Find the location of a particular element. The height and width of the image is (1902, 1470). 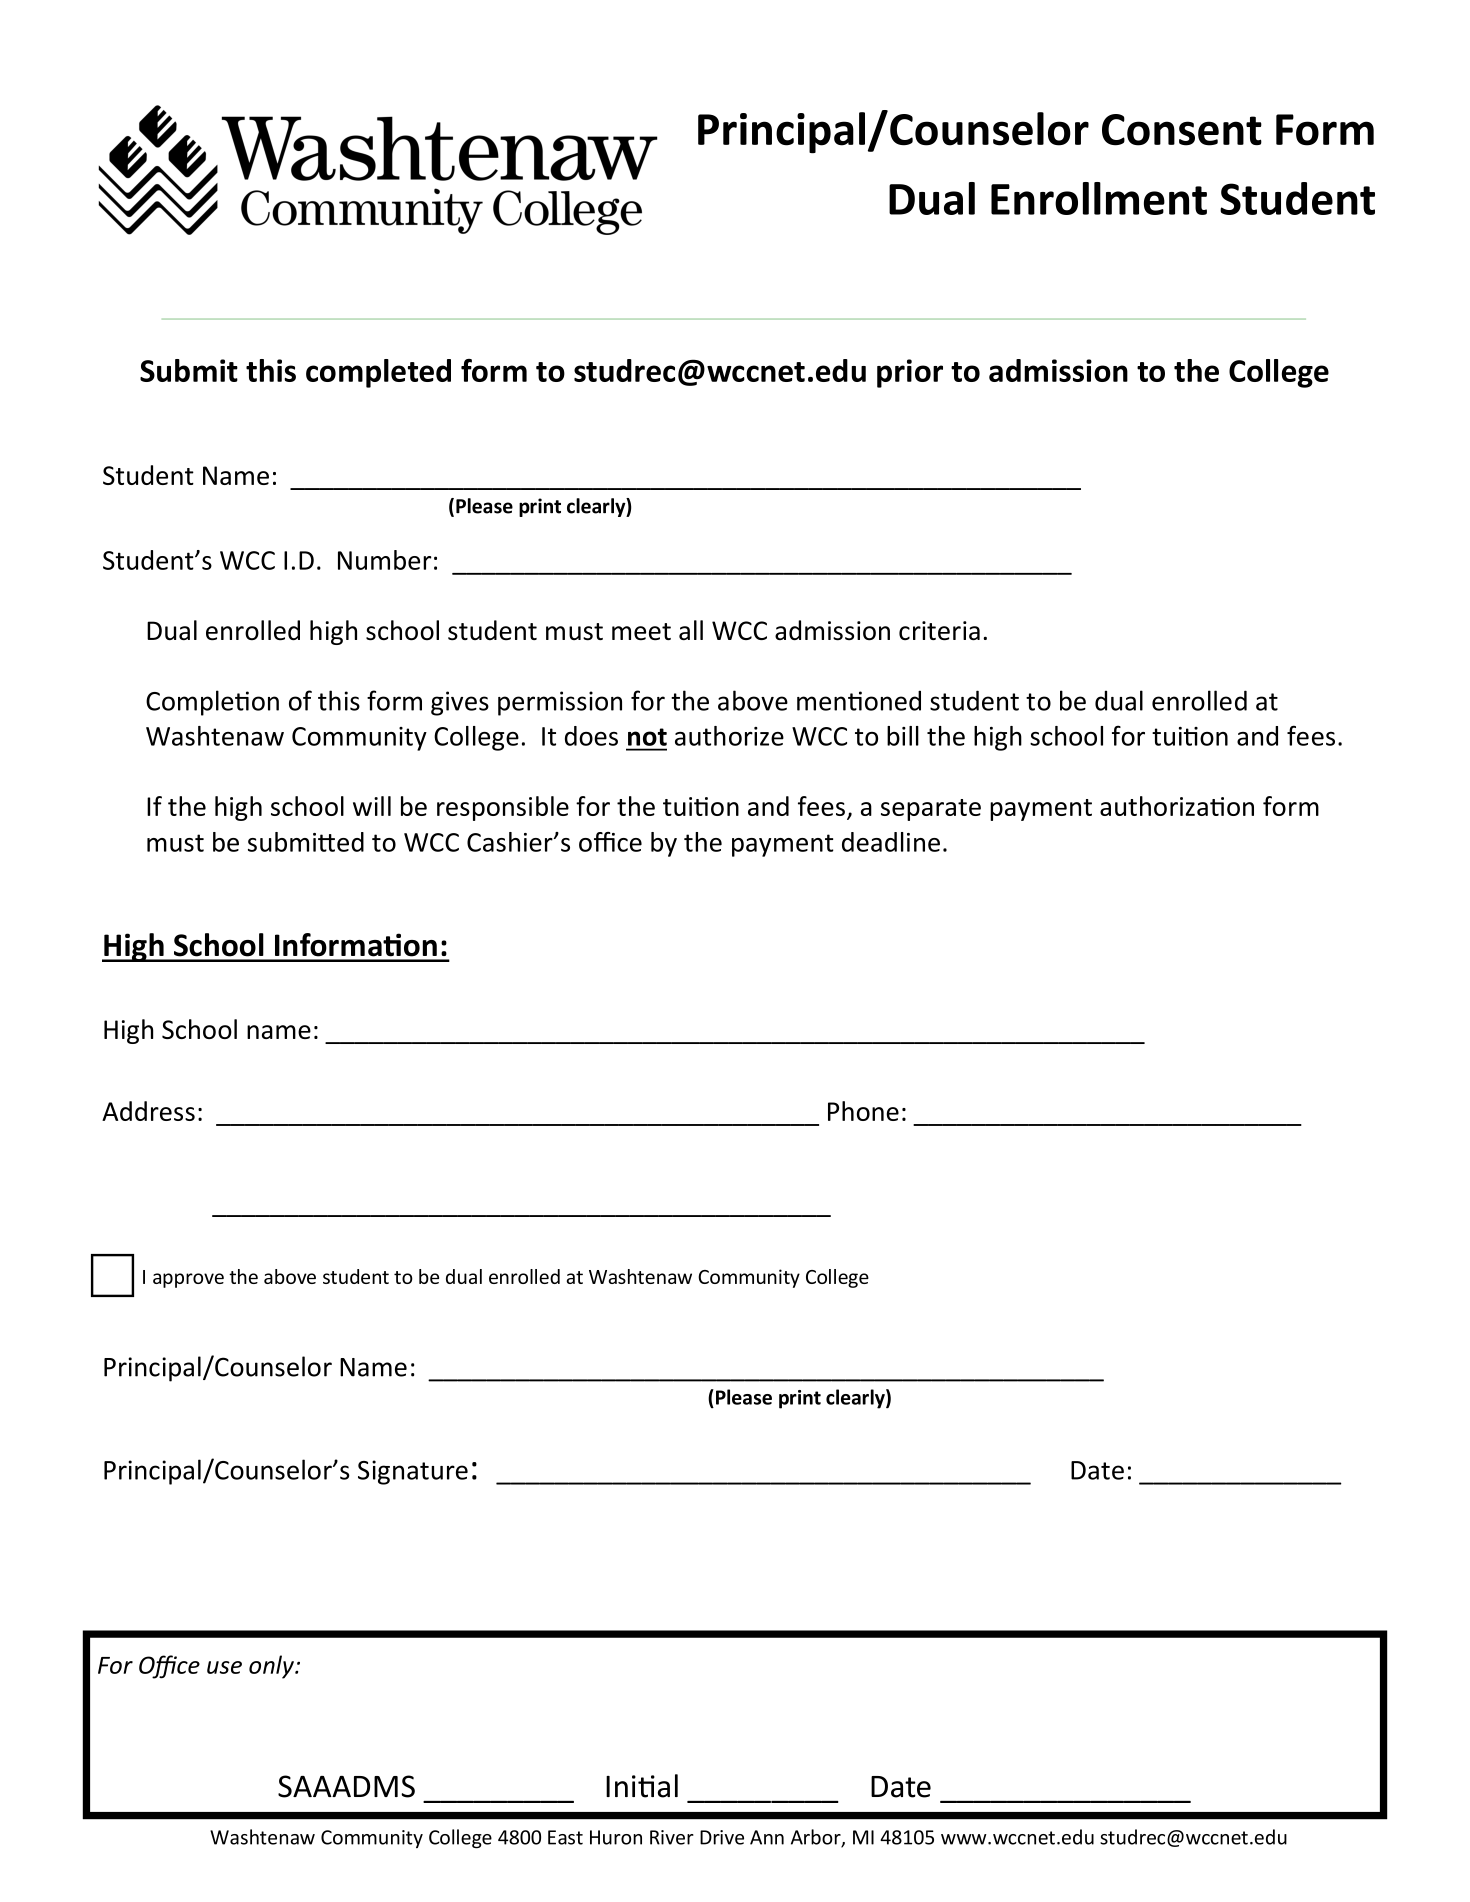

prior is located at coordinates (910, 373).
